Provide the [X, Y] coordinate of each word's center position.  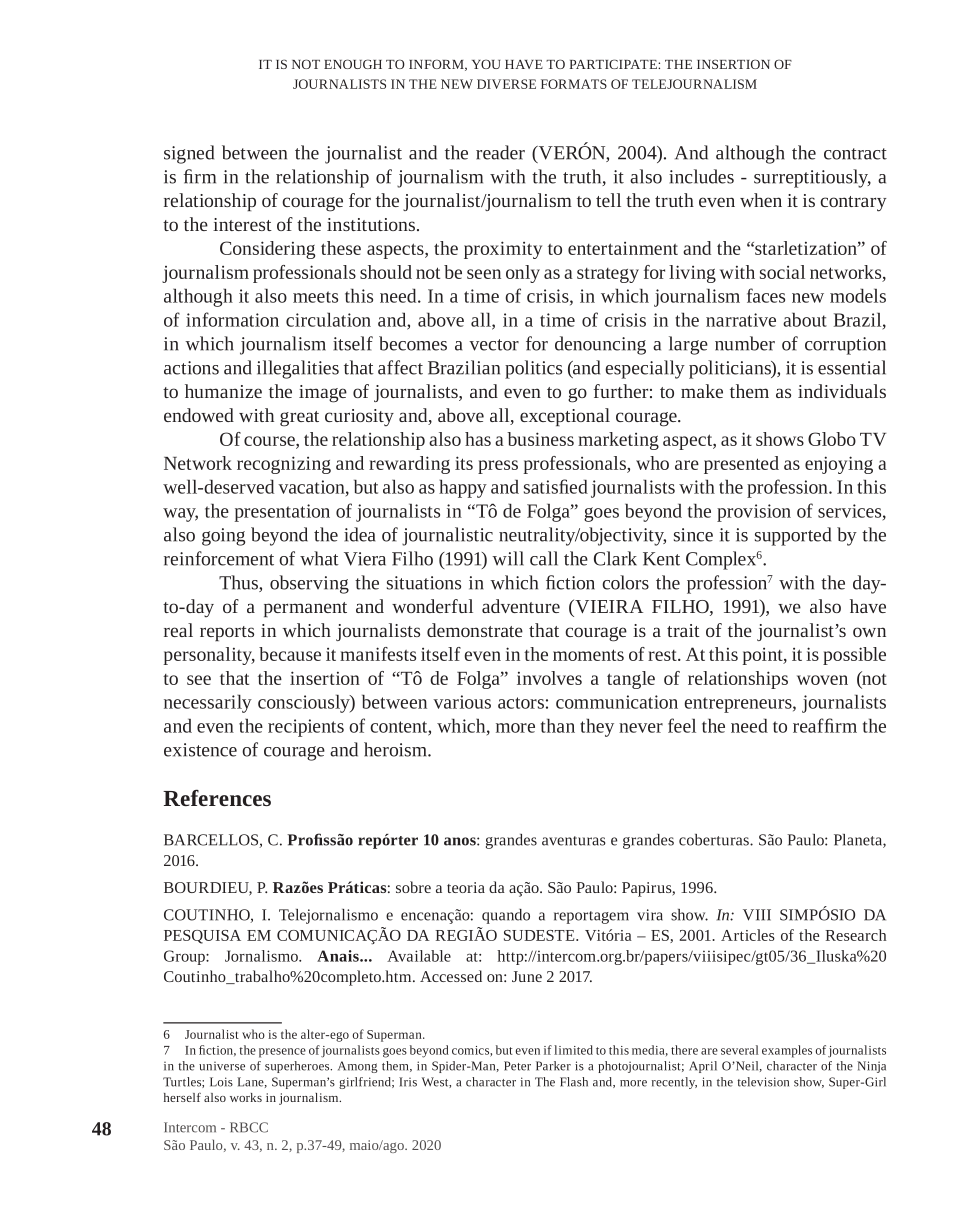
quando [506, 916]
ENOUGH [353, 64]
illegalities [298, 369]
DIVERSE [506, 84]
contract [855, 154]
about [805, 319]
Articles [748, 935]
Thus [239, 583]
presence [282, 1053]
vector [494, 345]
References [217, 798]
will [508, 558]
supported [793, 536]
